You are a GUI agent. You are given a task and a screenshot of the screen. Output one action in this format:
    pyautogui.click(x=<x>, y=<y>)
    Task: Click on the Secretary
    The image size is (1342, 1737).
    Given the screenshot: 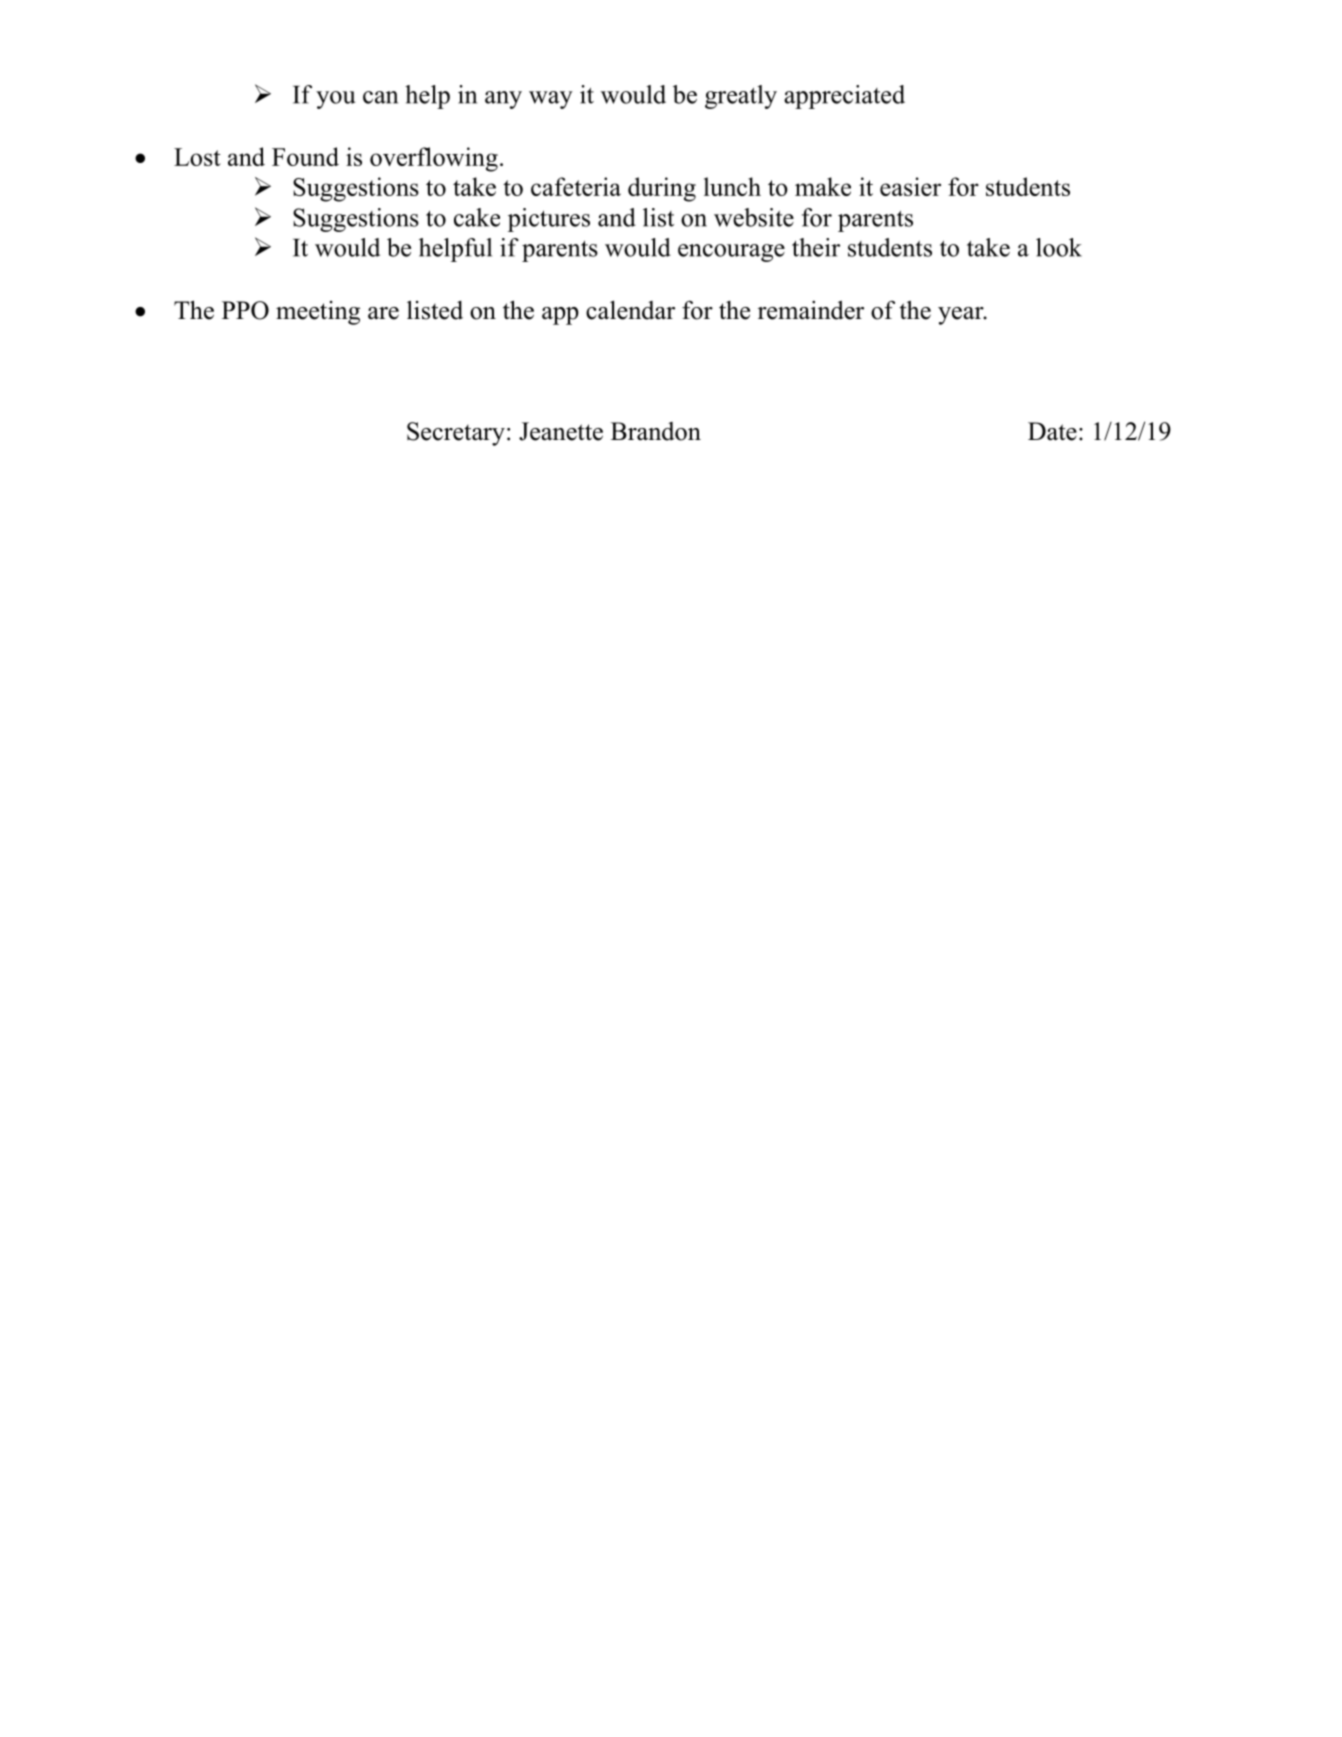 What is the action you would take?
    pyautogui.click(x=456, y=434)
